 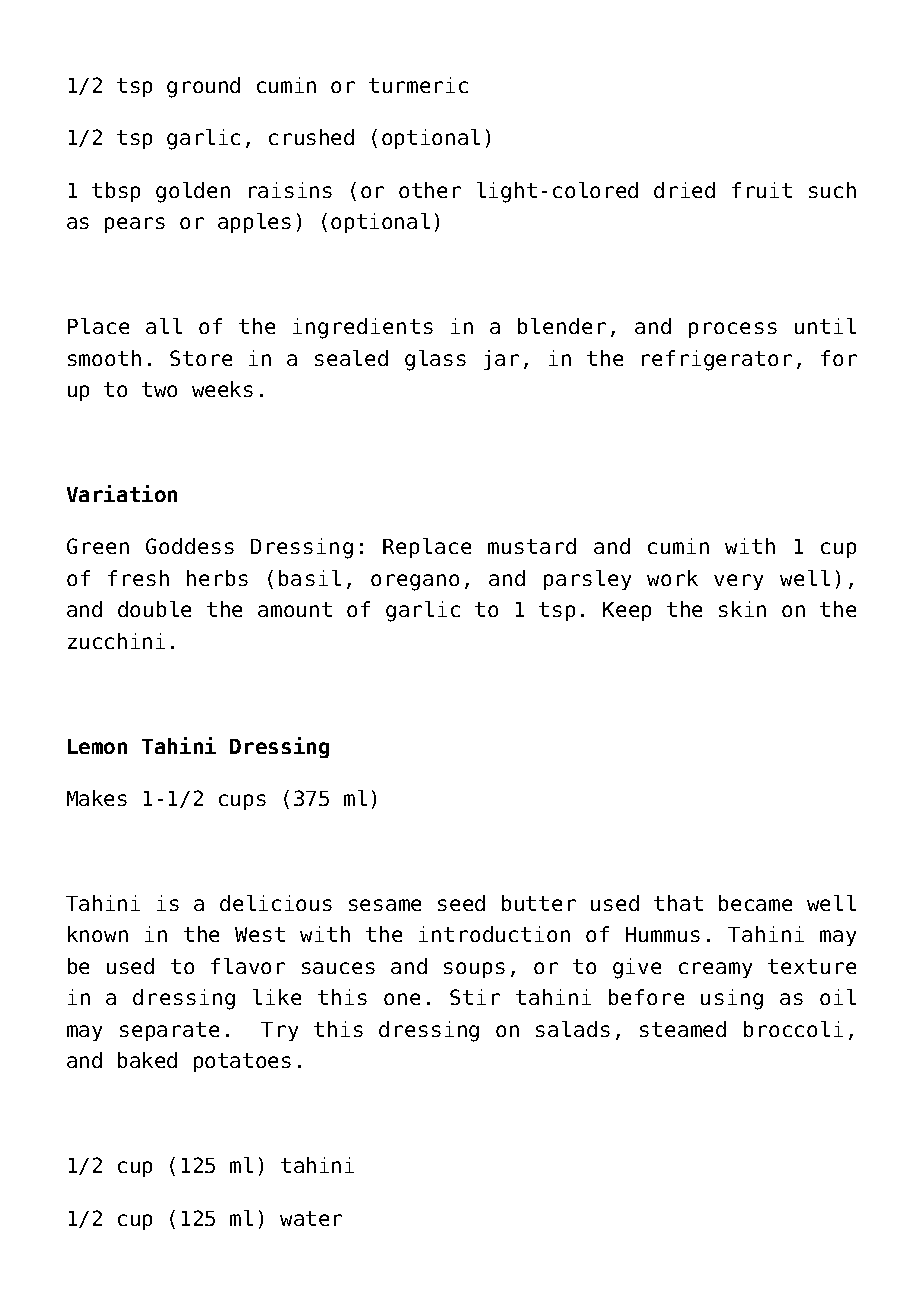 What do you see at coordinates (742, 609) in the screenshot?
I see `skin` at bounding box center [742, 609].
